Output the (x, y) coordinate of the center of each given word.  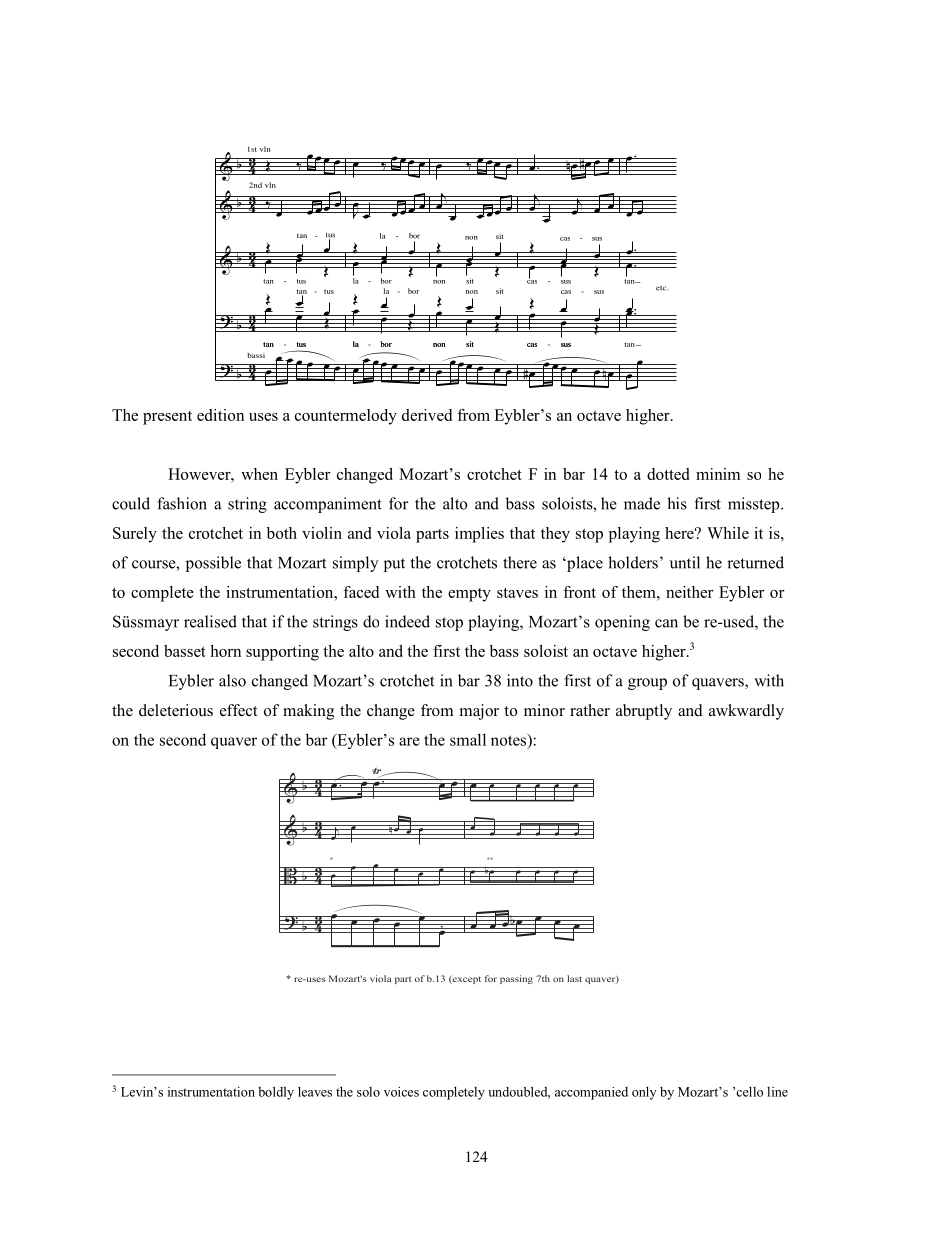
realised (210, 621)
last (574, 978)
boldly (276, 1093)
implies (479, 535)
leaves (315, 1092)
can (666, 623)
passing (516, 979)
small (468, 739)
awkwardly (746, 712)
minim (718, 474)
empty (469, 595)
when (259, 474)
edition (220, 415)
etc (662, 288)
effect (238, 710)
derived (427, 415)
